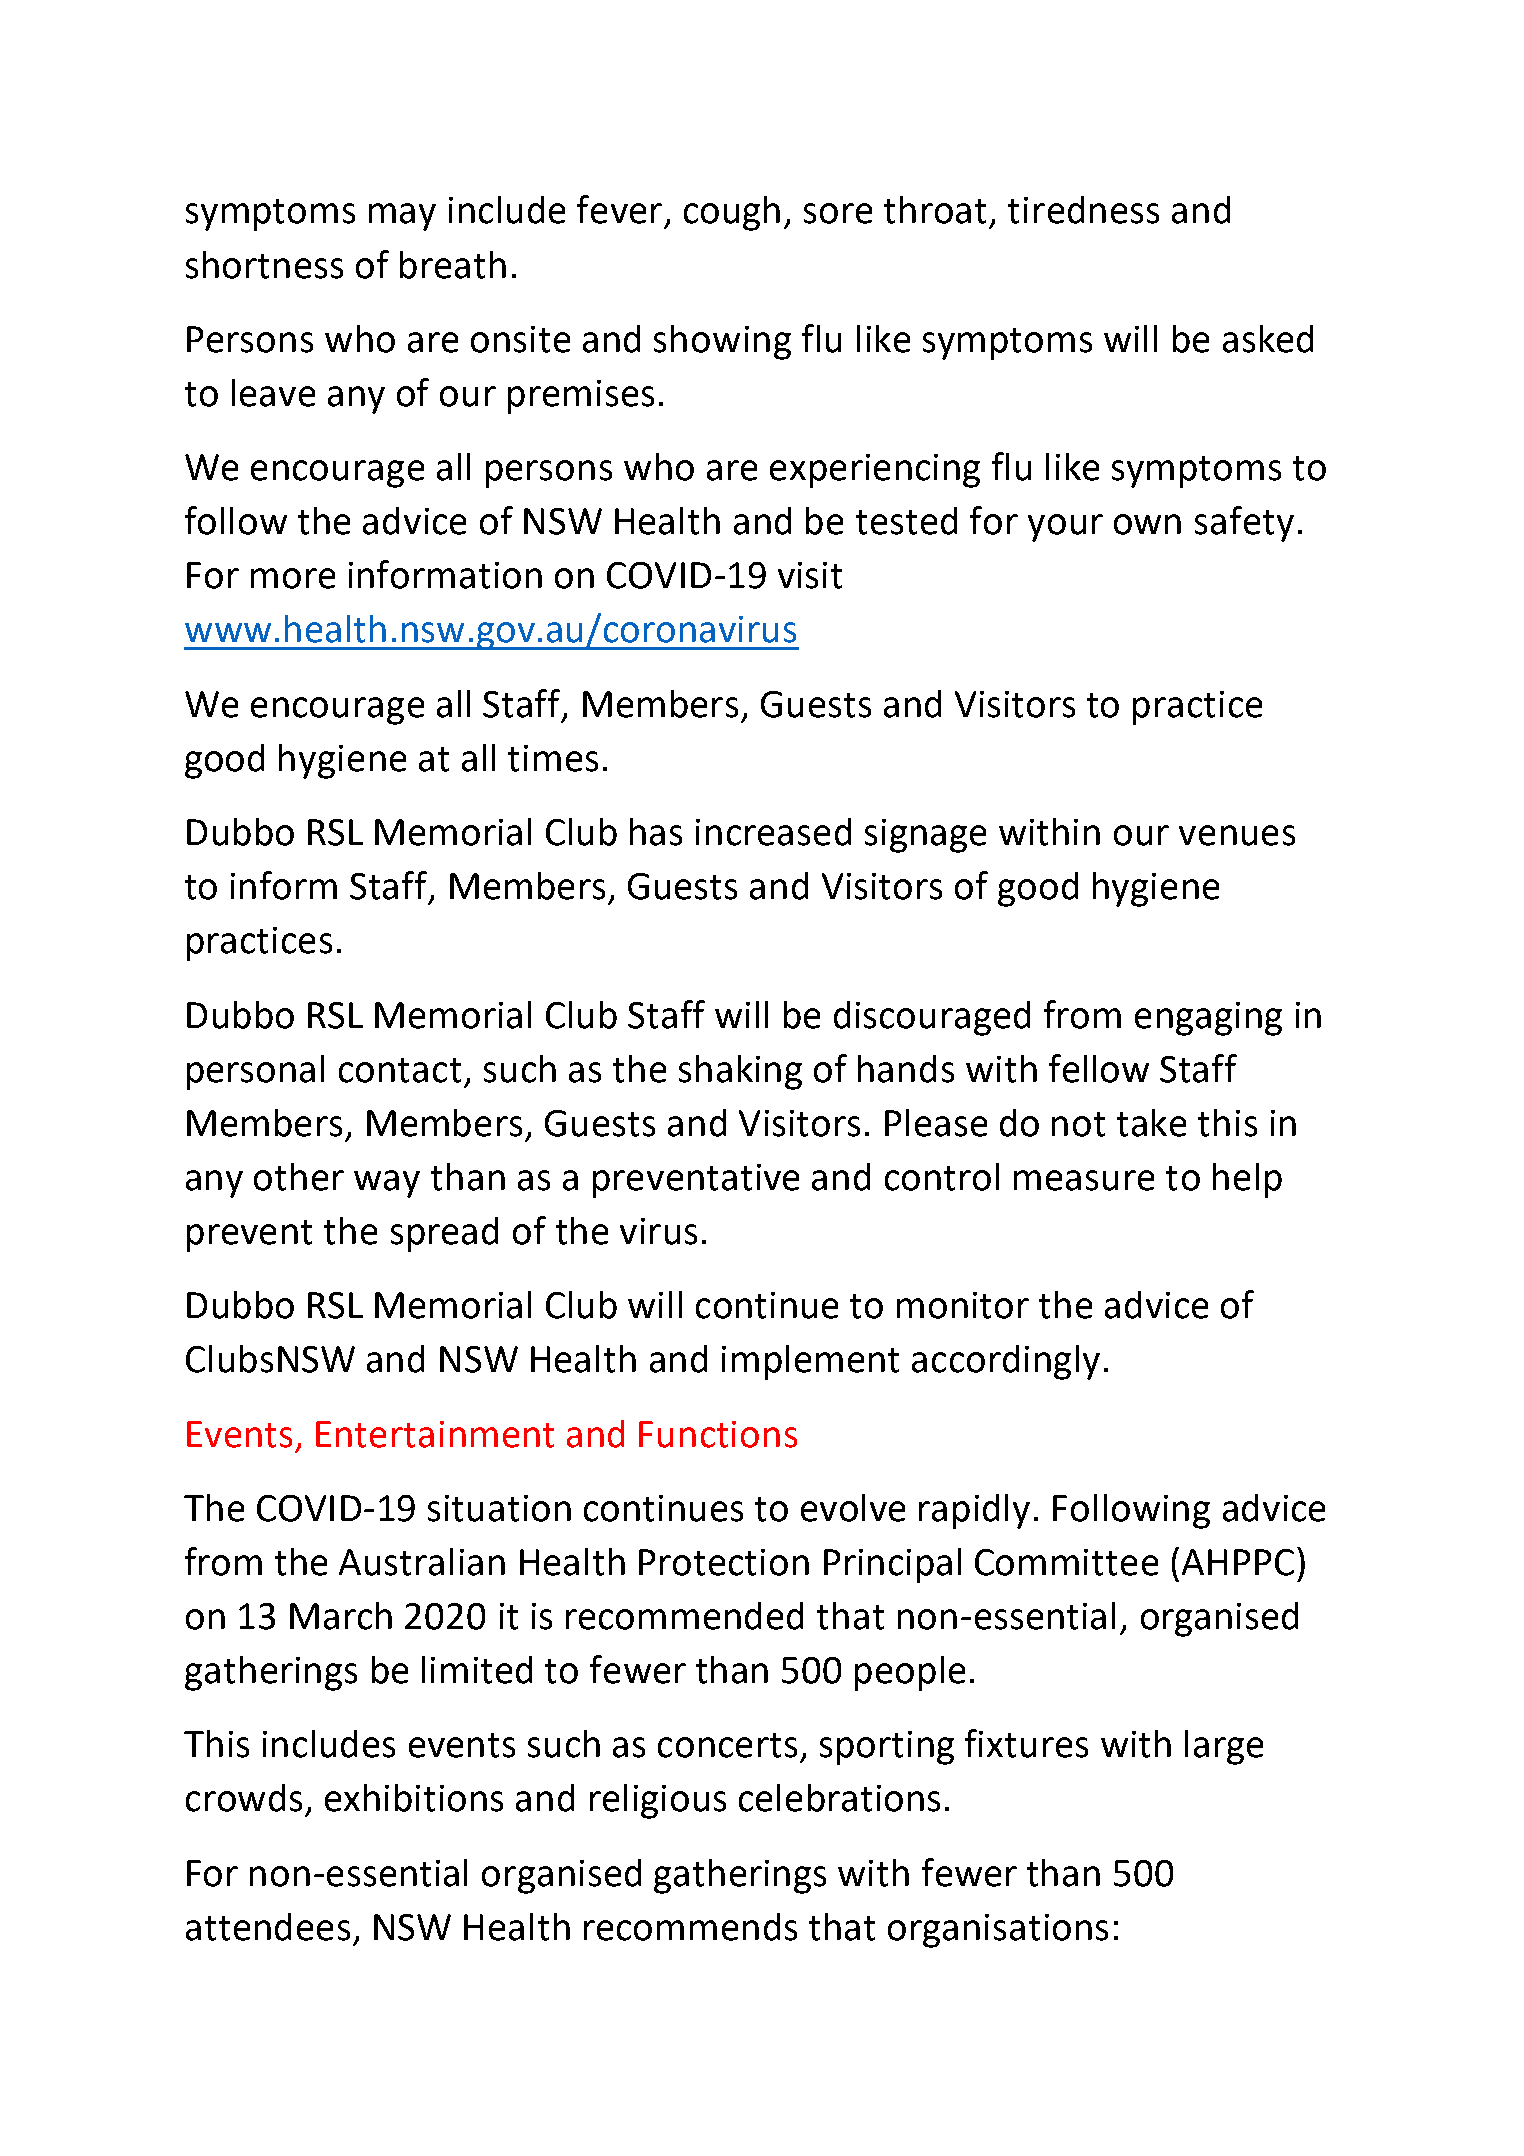 This document has width=1524, height=2156. What do you see at coordinates (1083, 210) in the document?
I see `tiredness` at bounding box center [1083, 210].
